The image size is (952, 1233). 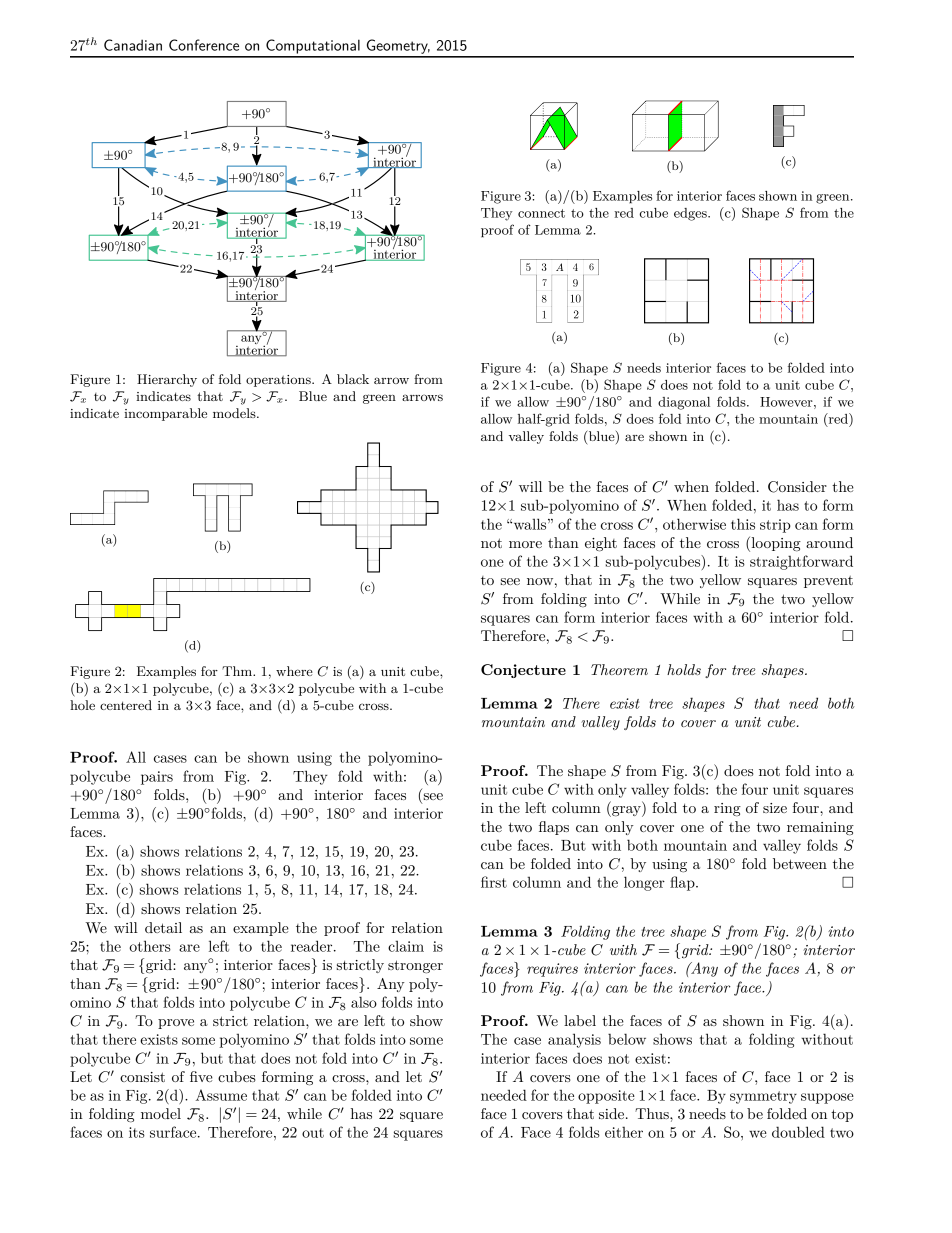 What do you see at coordinates (574, 1040) in the screenshot?
I see `analysis` at bounding box center [574, 1040].
